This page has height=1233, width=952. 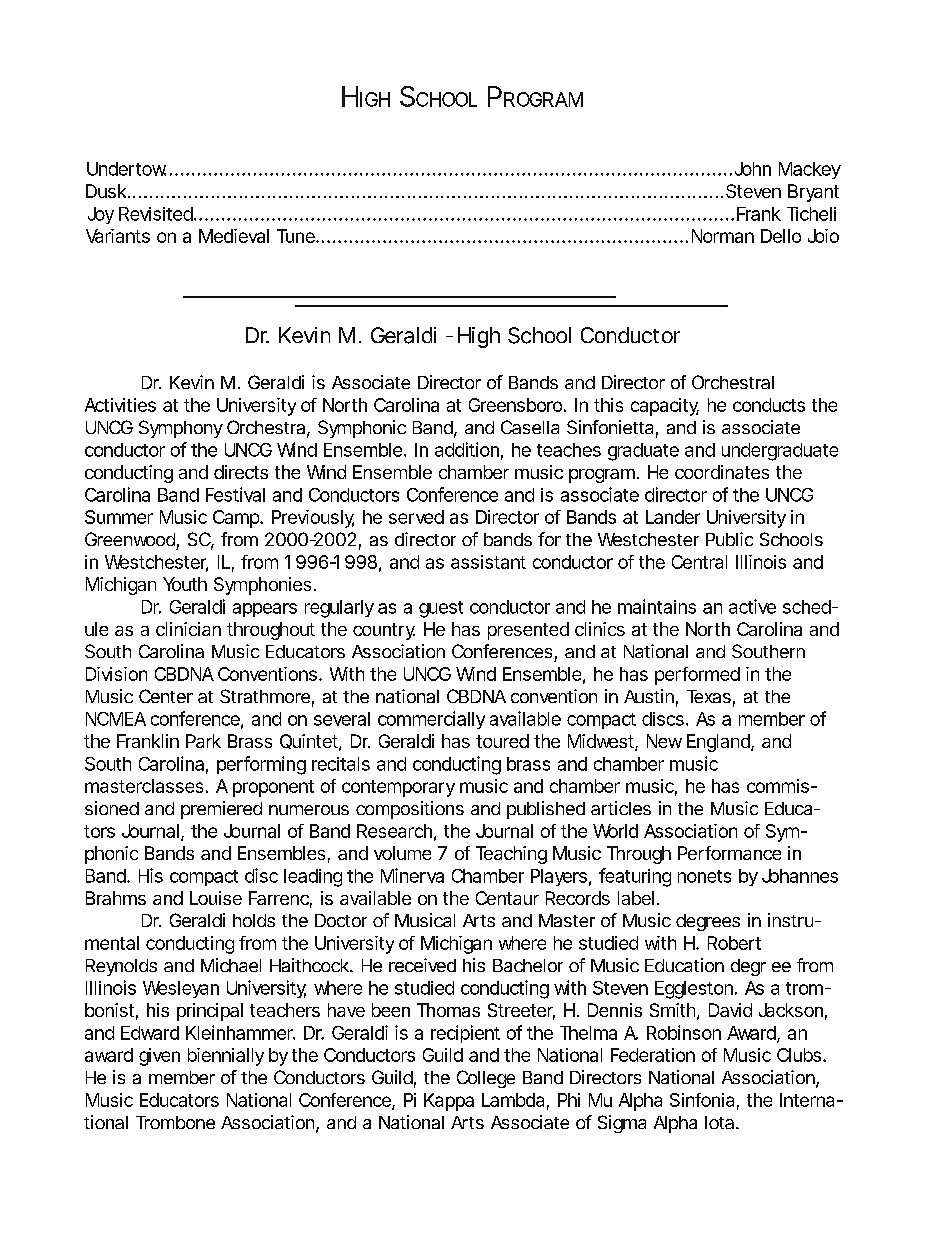 I want to click on clinician, so click(x=188, y=629).
